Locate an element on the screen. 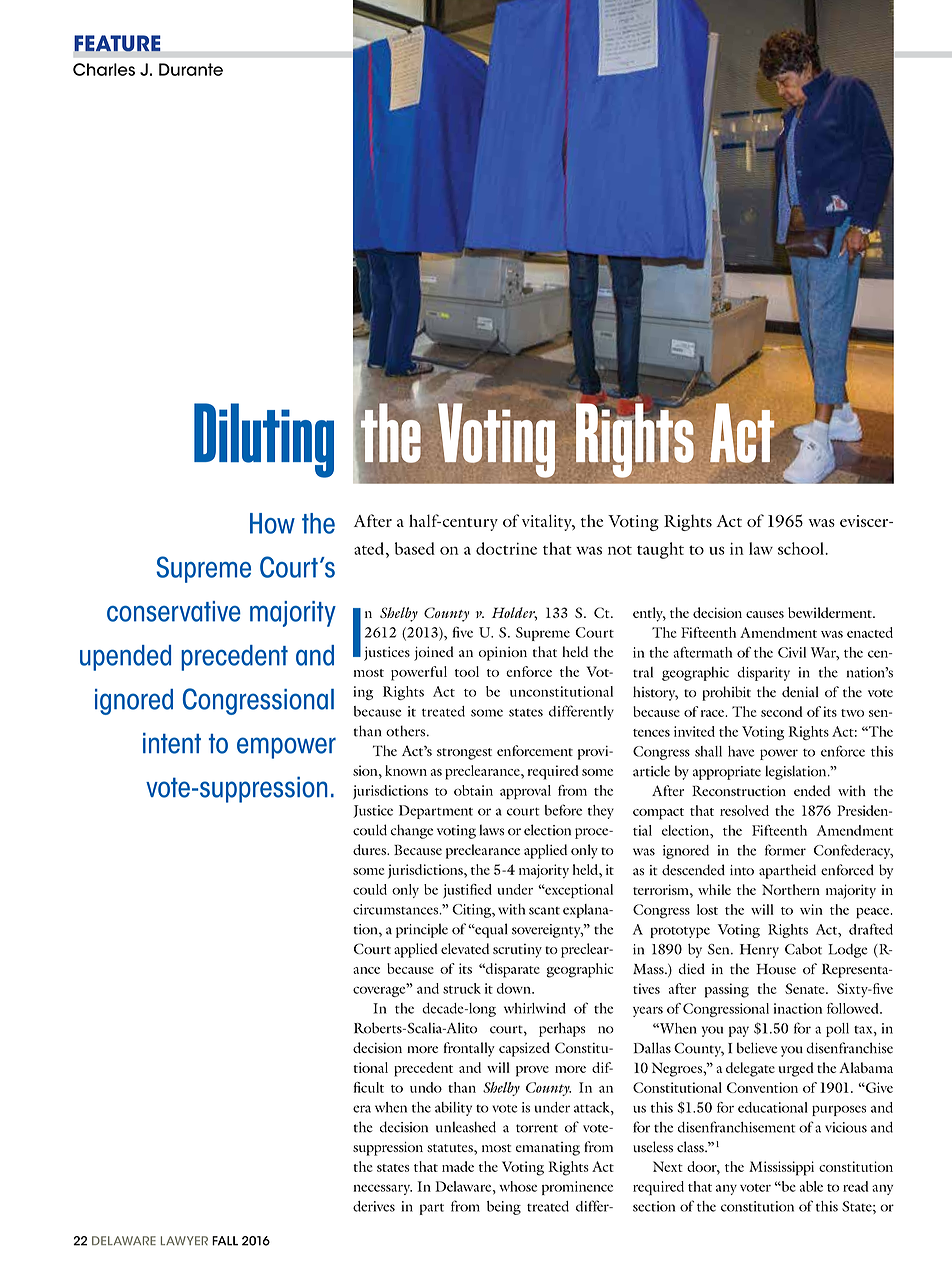  former is located at coordinates (785, 850).
